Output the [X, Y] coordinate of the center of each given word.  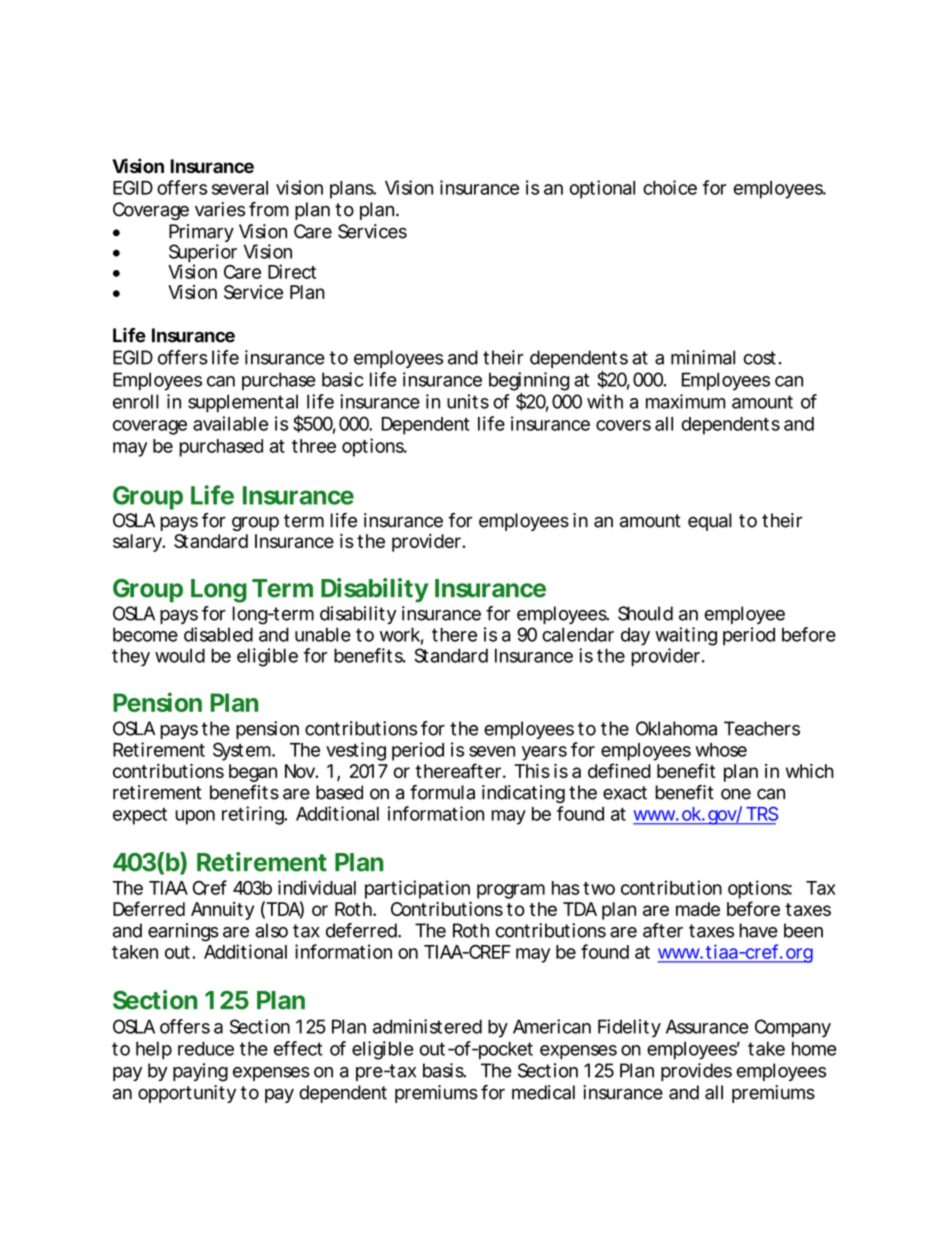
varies [220, 209]
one [736, 794]
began [253, 773]
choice [670, 187]
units [468, 401]
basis [444, 1070]
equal [710, 522]
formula [442, 792]
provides [696, 1072]
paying [200, 1072]
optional [602, 189]
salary [138, 543]
